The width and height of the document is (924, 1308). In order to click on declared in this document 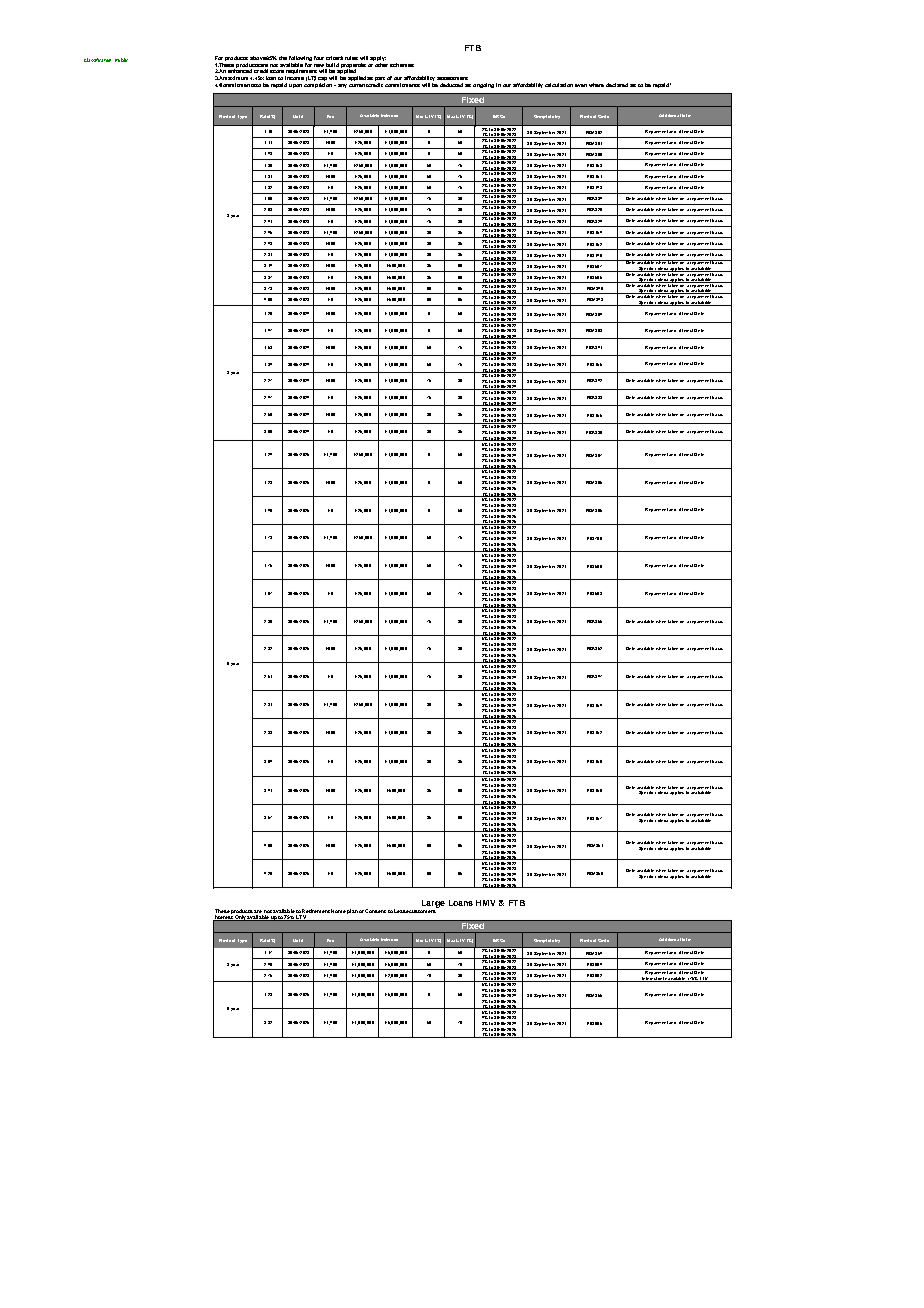, I will do `click(617, 85)`.
